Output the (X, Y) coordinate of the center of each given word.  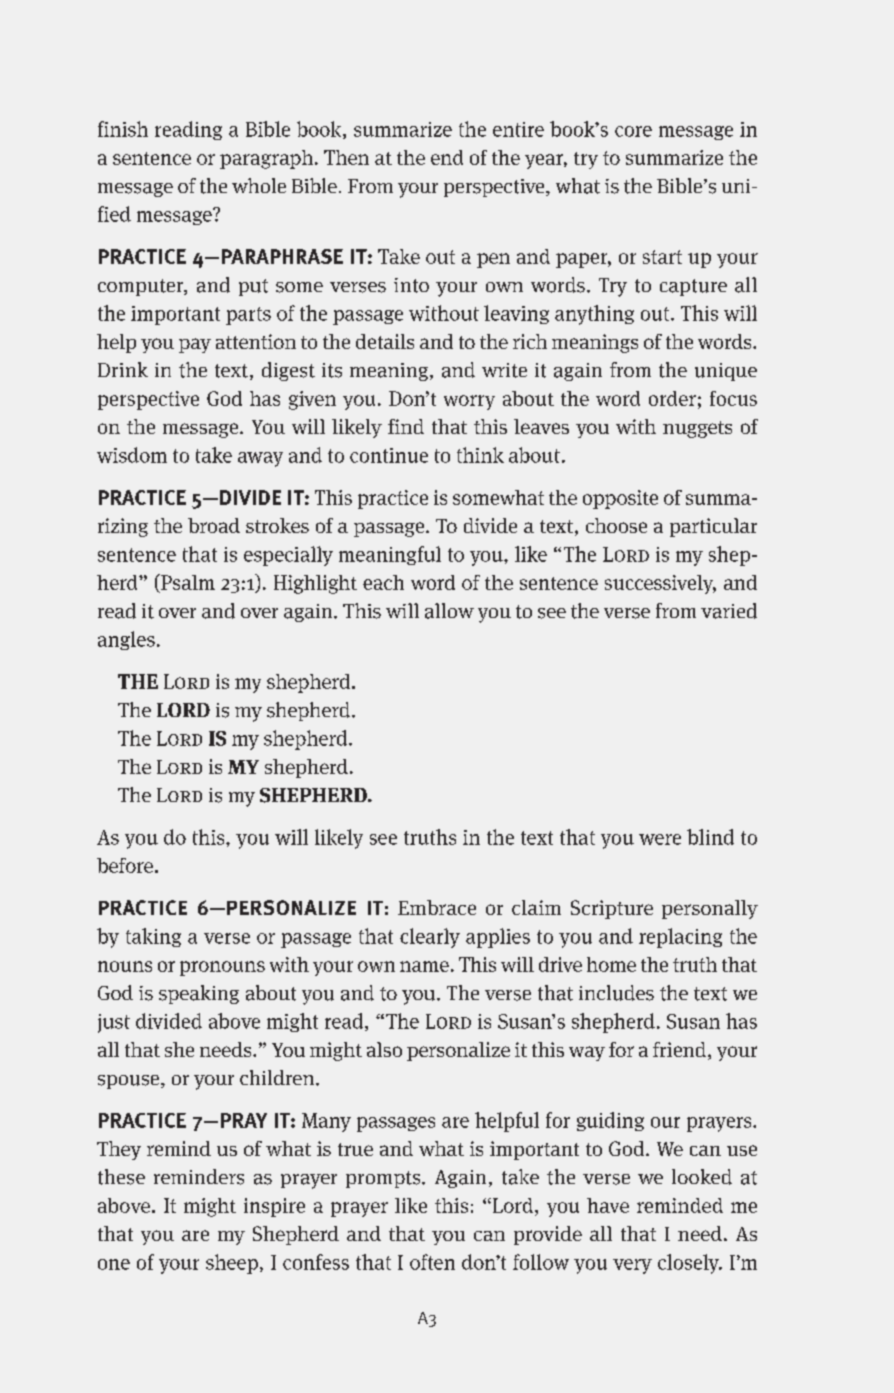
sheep (232, 1264)
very (632, 1266)
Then (346, 157)
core (633, 131)
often (432, 1262)
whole (259, 185)
